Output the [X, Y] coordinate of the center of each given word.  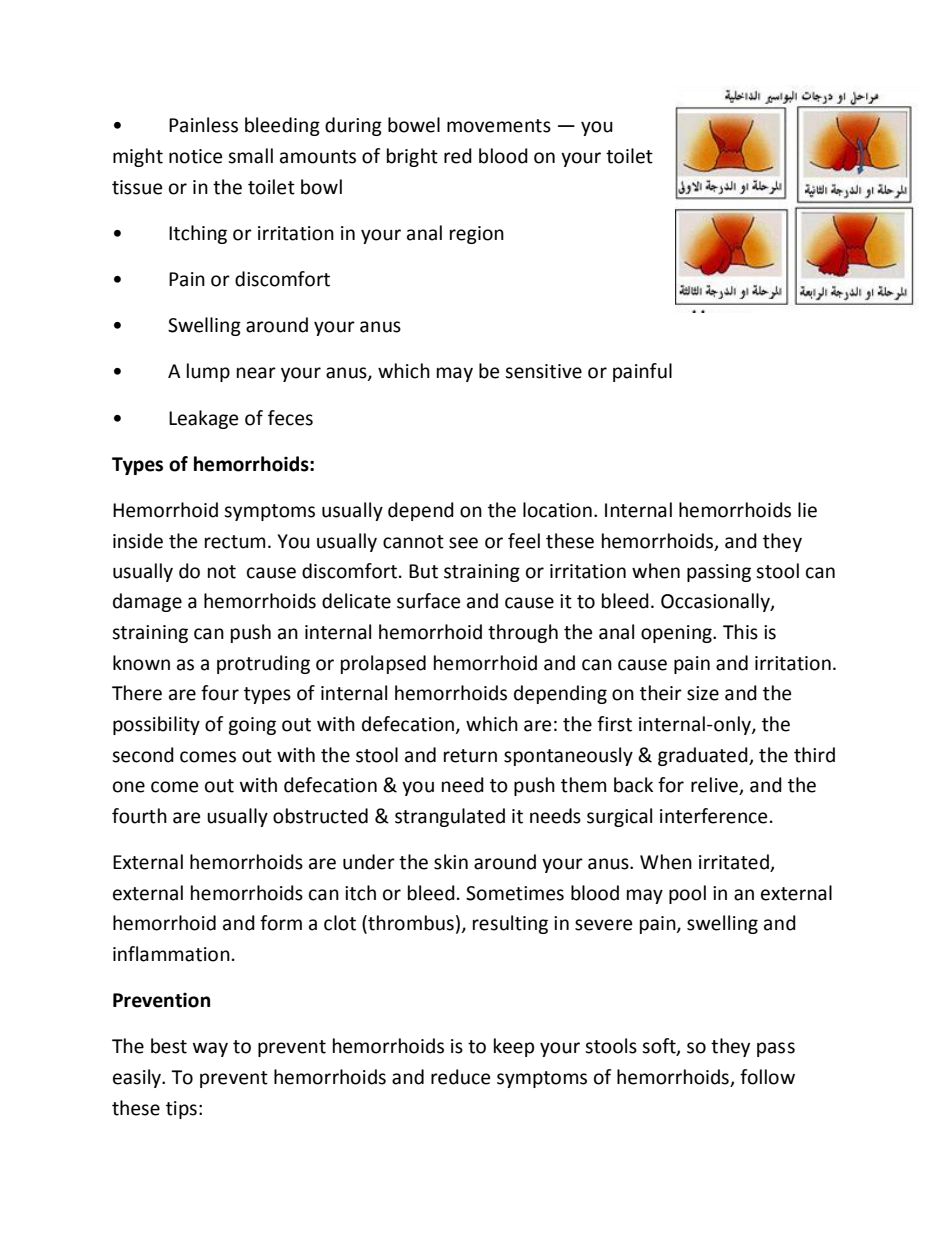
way [210, 1049]
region [477, 235]
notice [195, 156]
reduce [460, 1077]
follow [767, 1077]
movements [499, 126]
